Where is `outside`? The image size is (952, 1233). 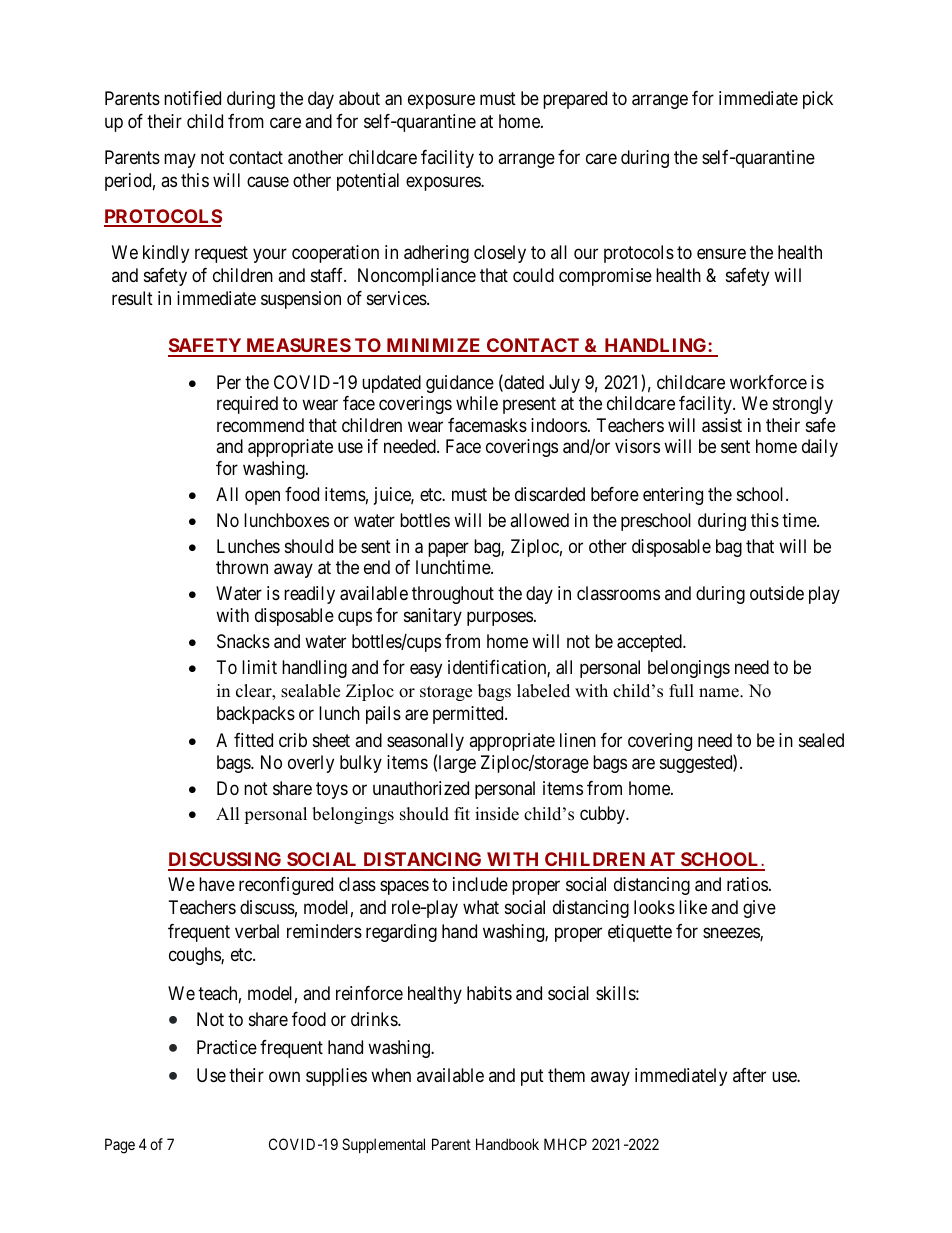
outside is located at coordinates (777, 593).
